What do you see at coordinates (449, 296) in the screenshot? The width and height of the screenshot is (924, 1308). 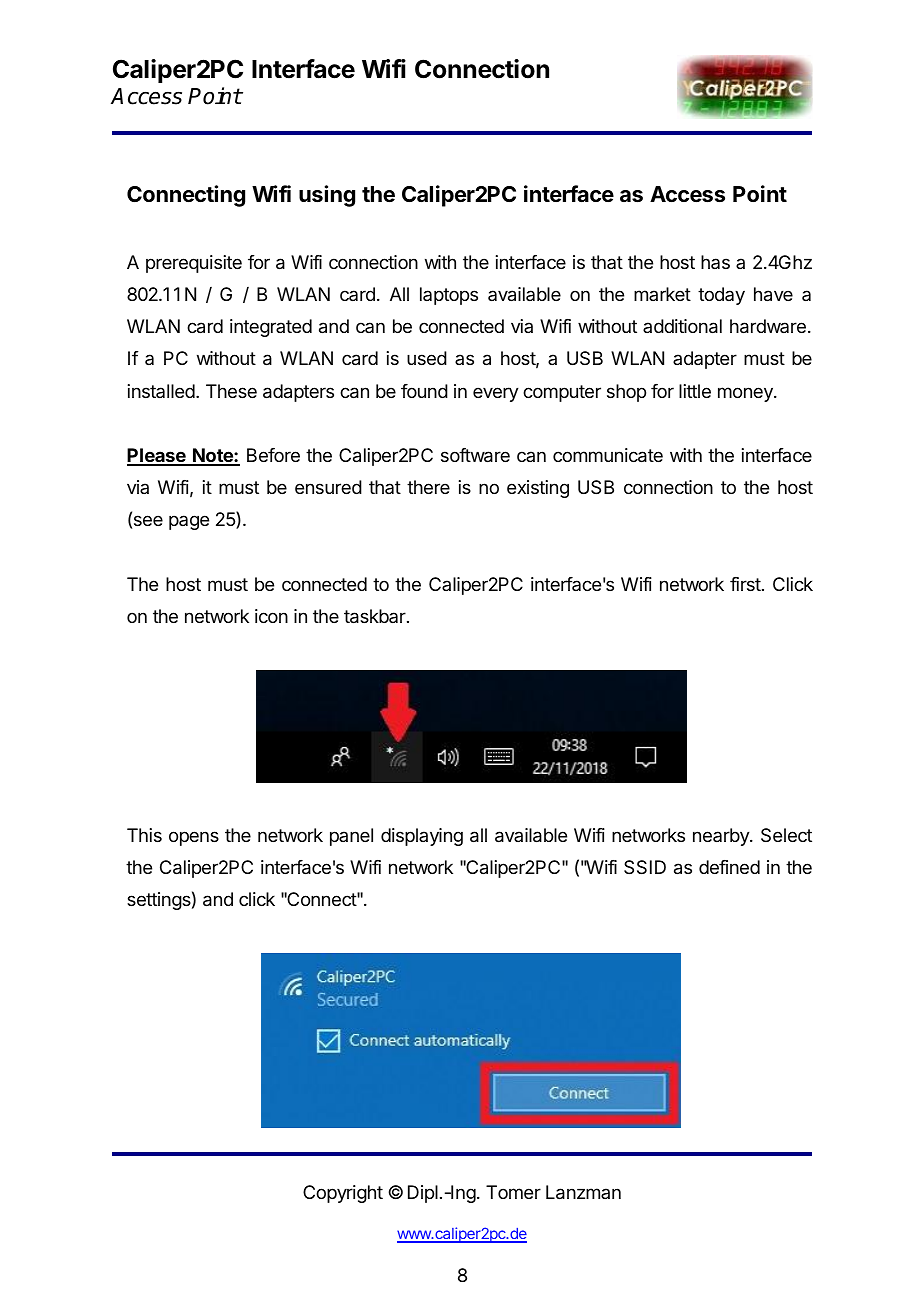 I see `laptops` at bounding box center [449, 296].
